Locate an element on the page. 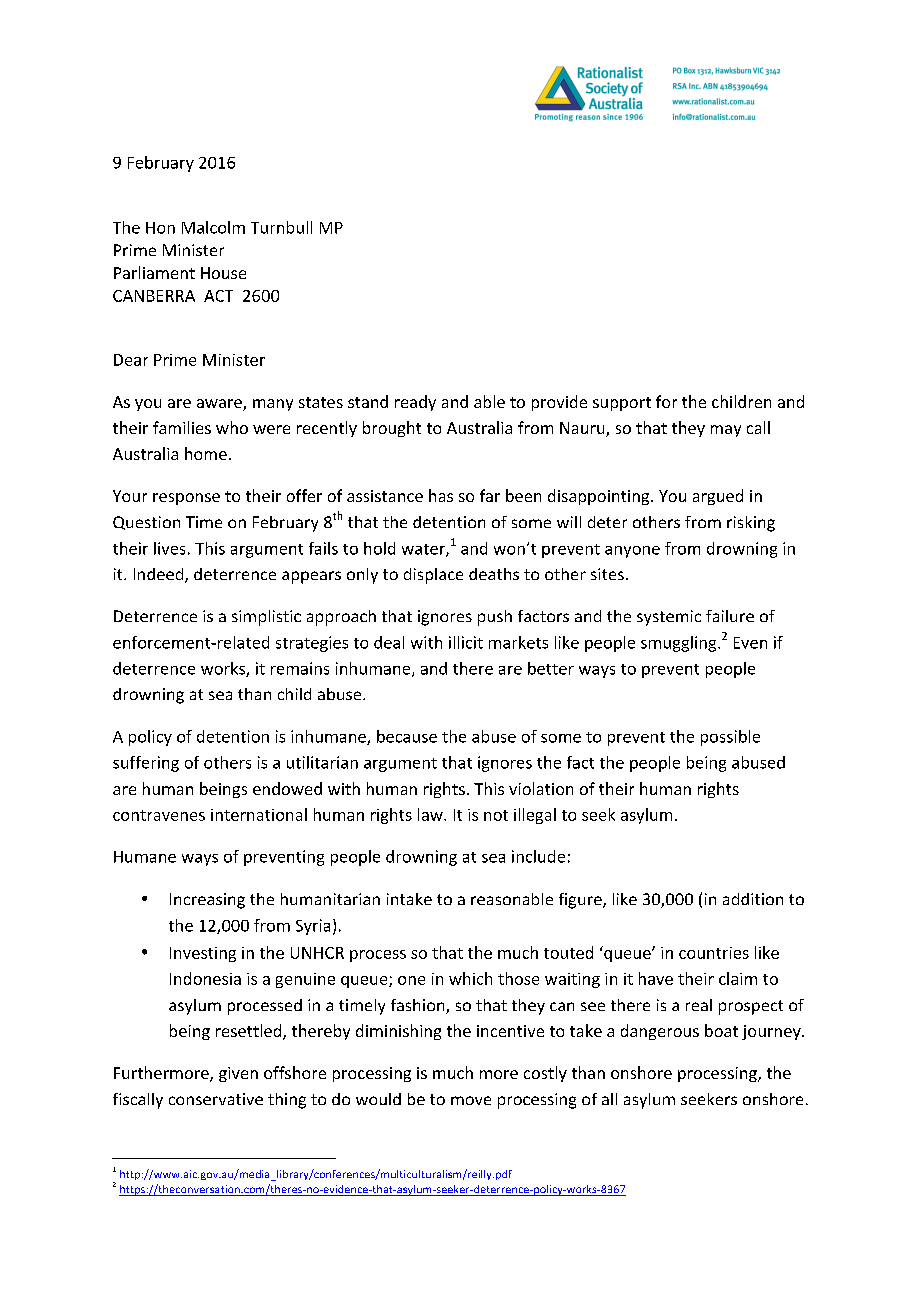  home is located at coordinates (206, 453).
